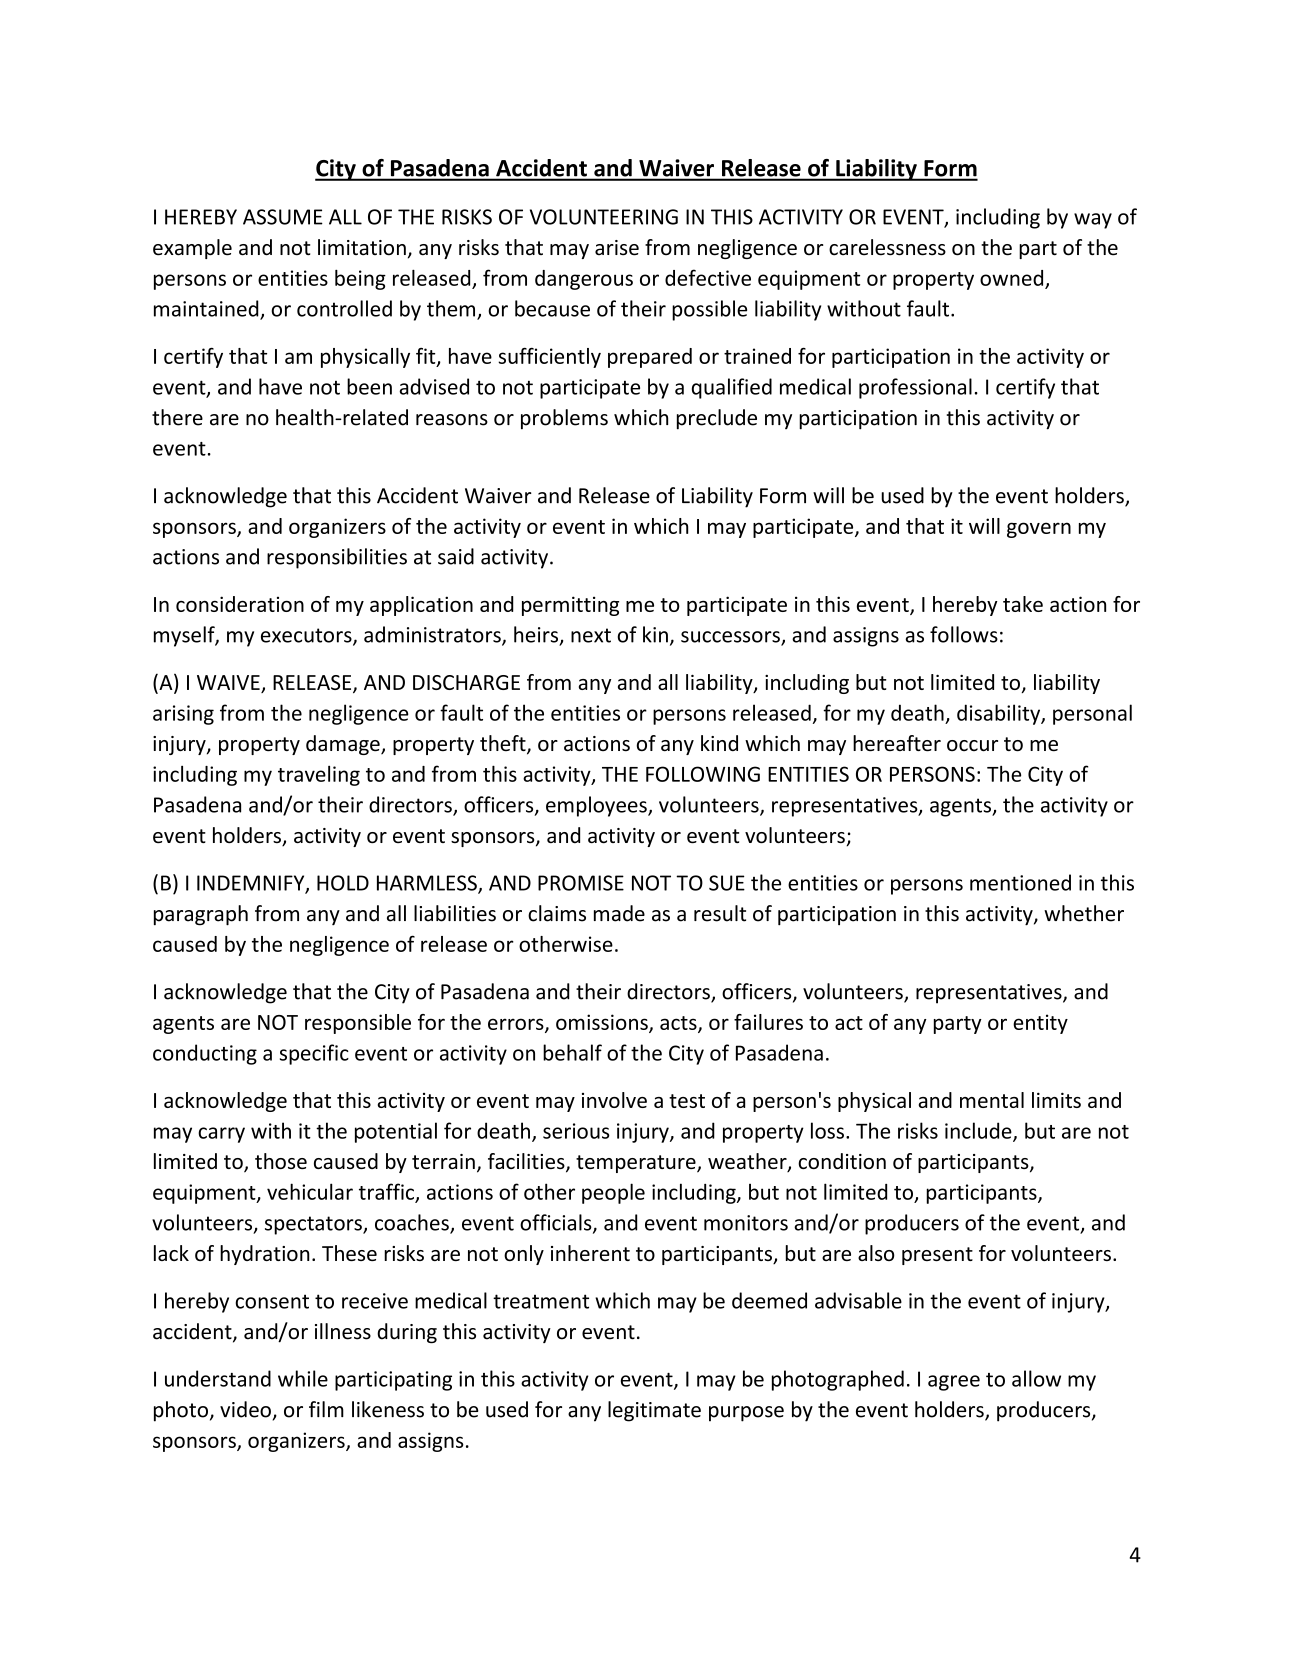 The image size is (1293, 1673). What do you see at coordinates (283, 217) in the screenshot?
I see `ASSUME` at bounding box center [283, 217].
